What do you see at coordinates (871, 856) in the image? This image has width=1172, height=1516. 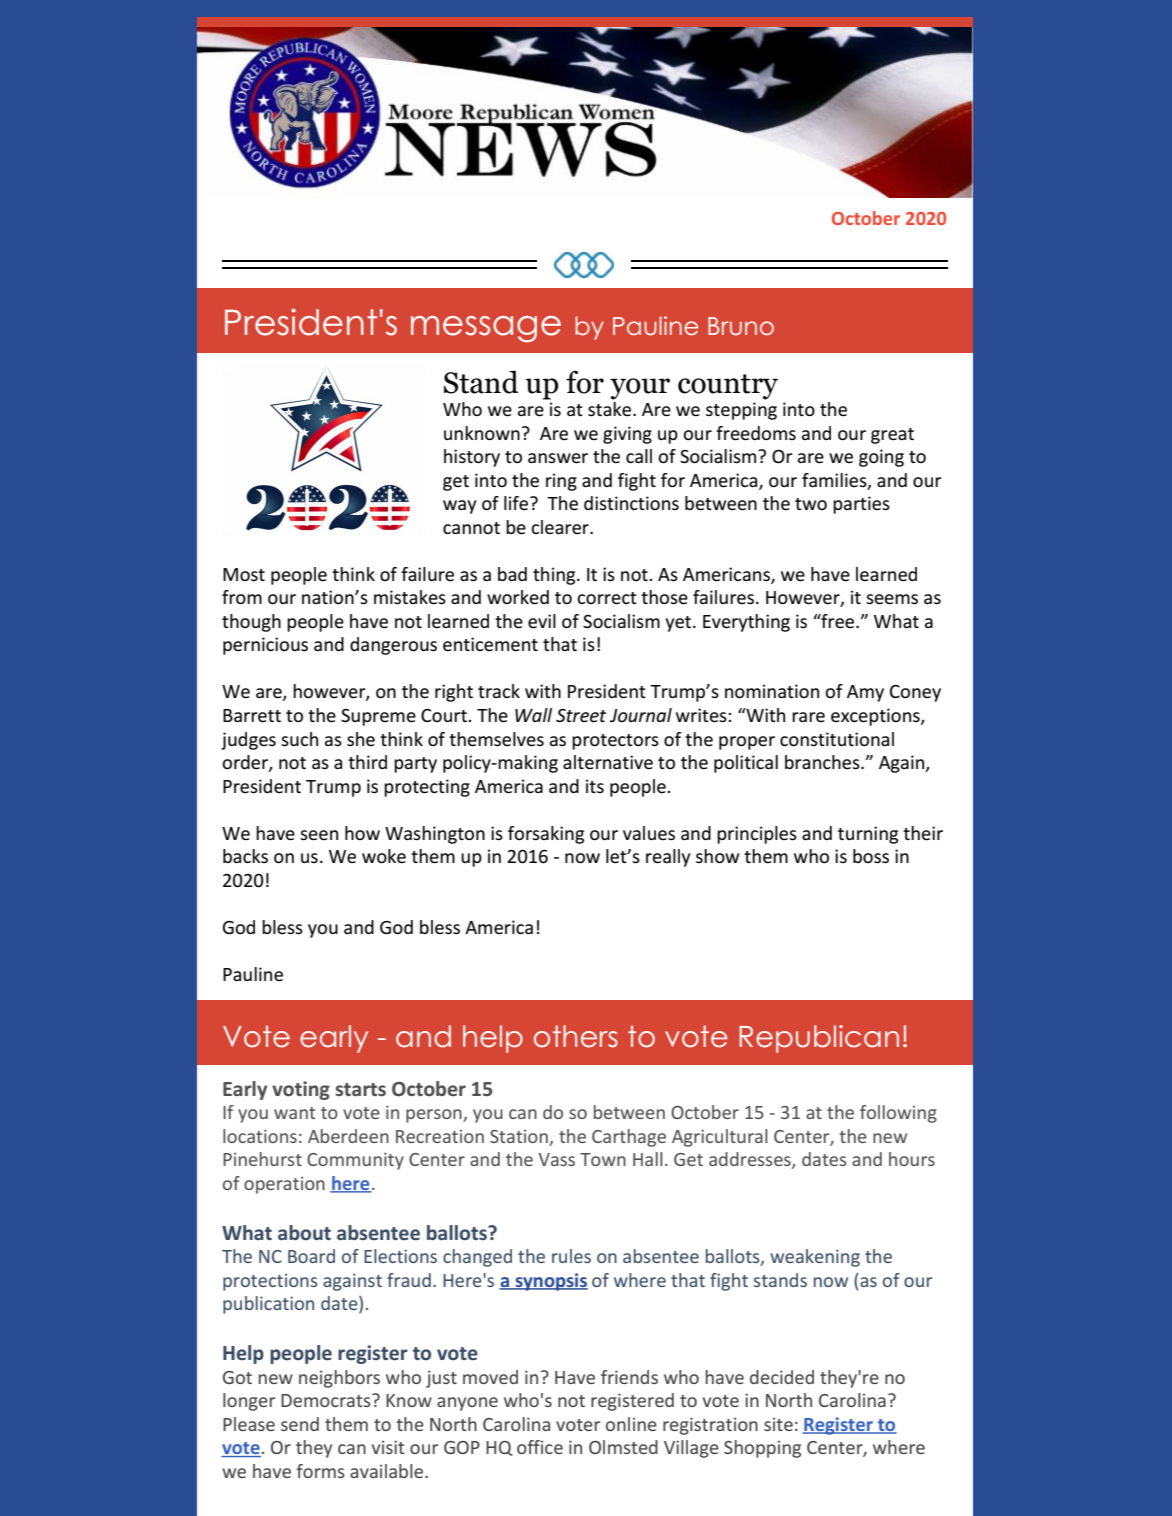 I see `boss` at bounding box center [871, 856].
